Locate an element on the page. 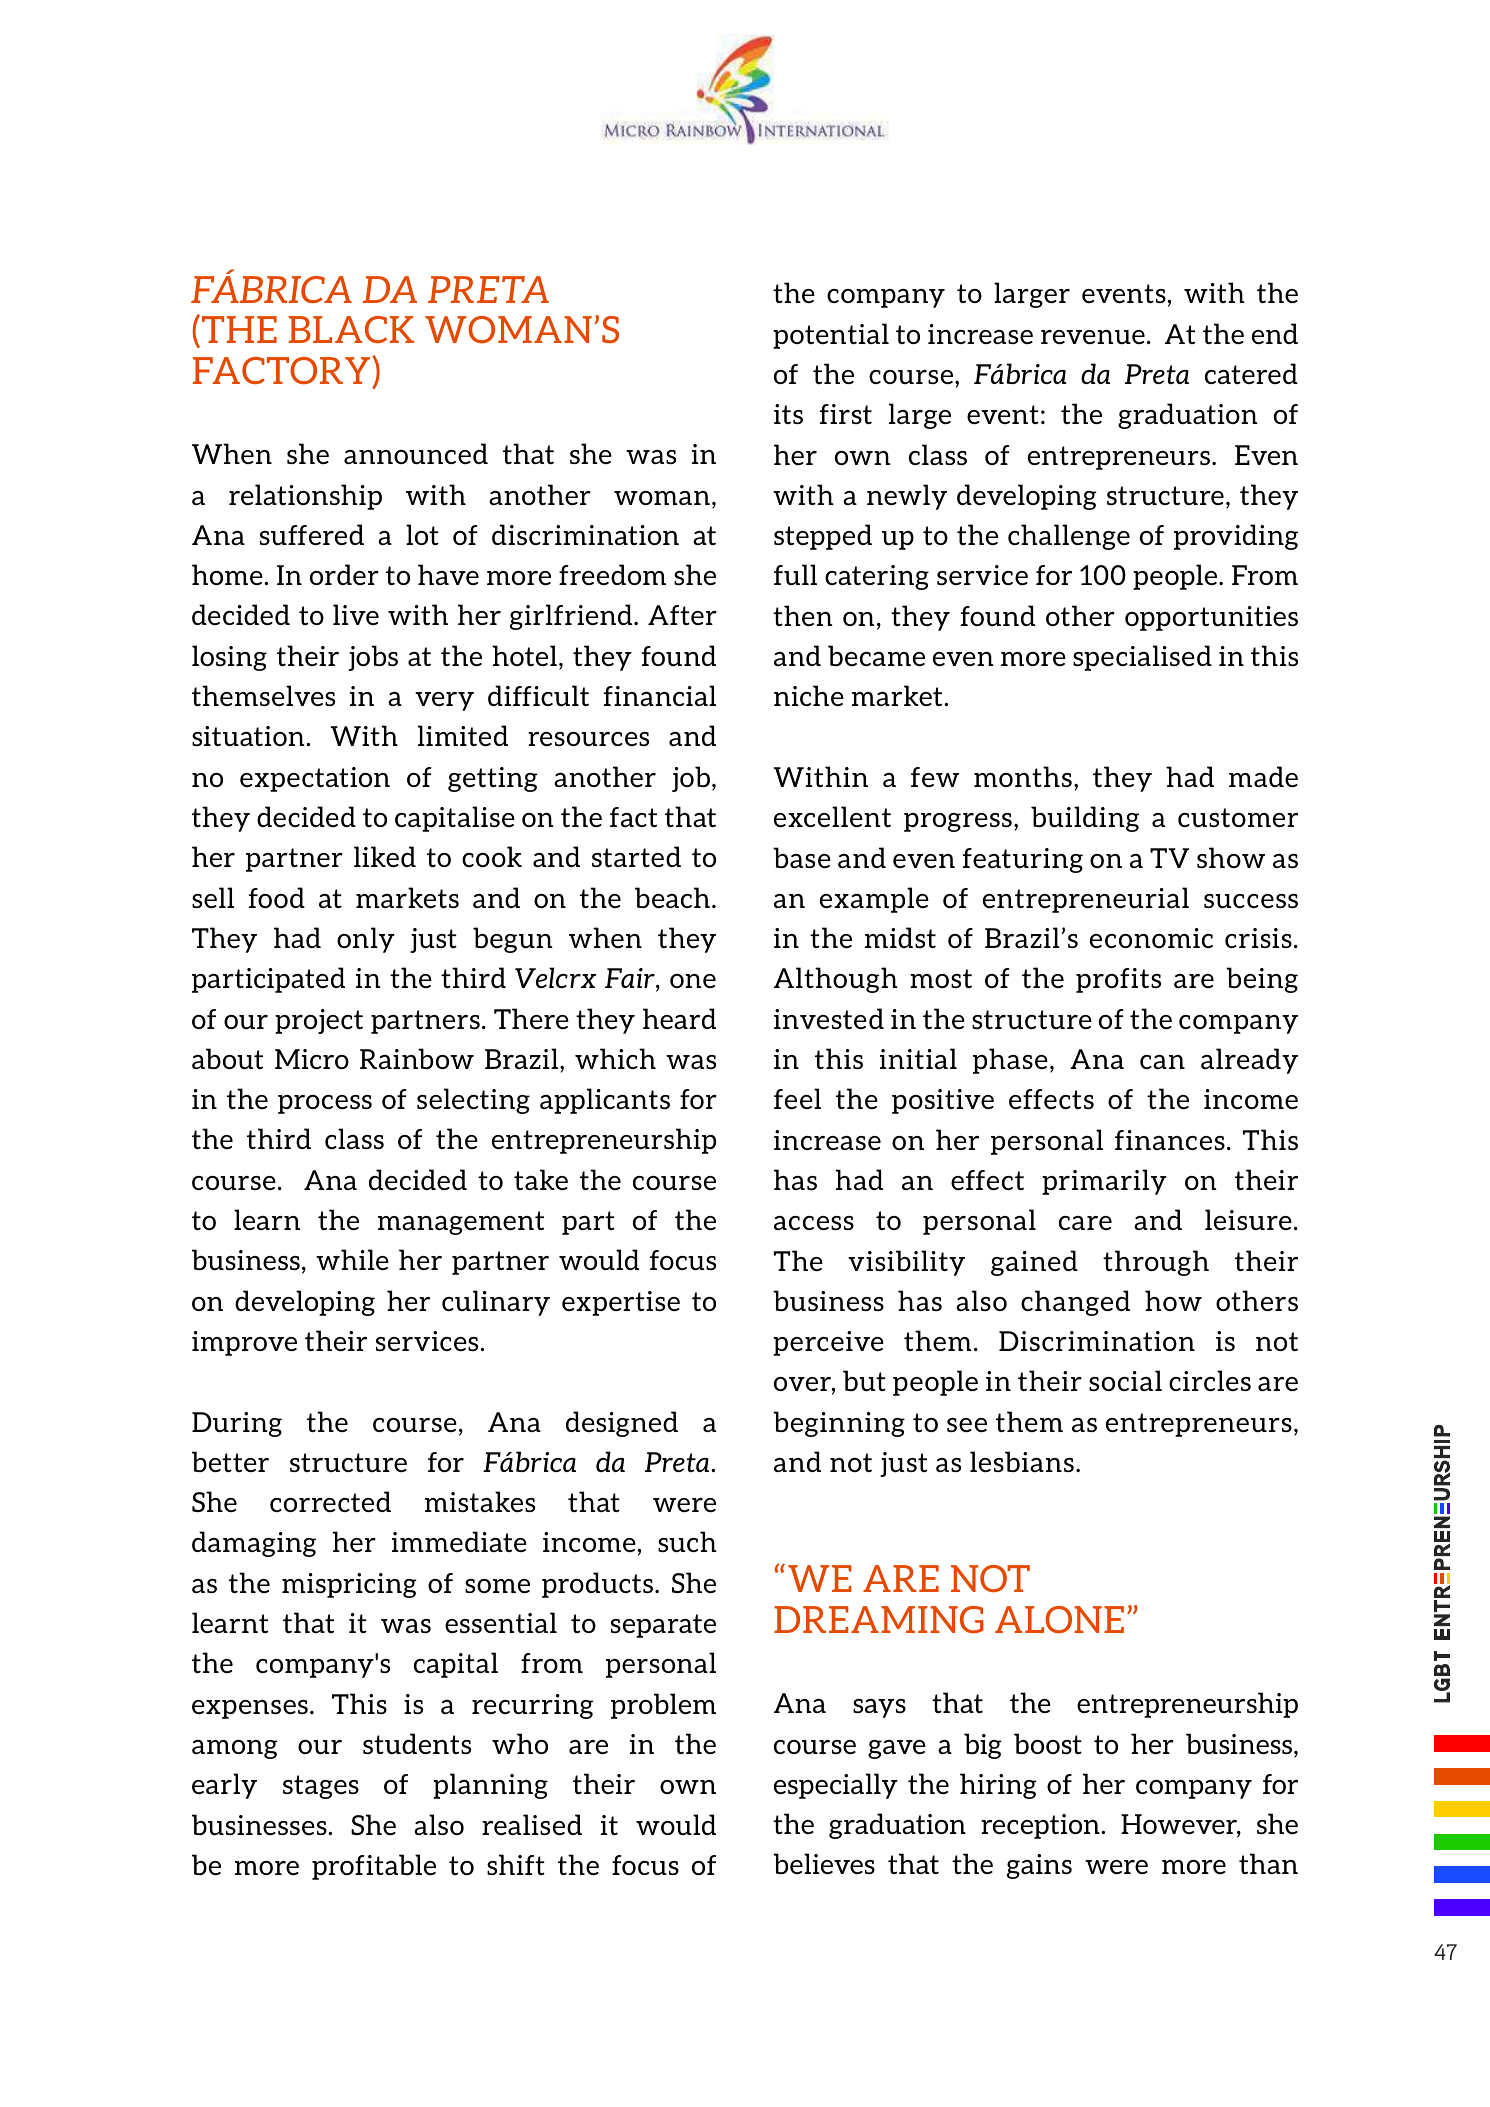 Image resolution: width=1490 pixels, height=2107 pixels. feel is located at coordinates (797, 1098).
